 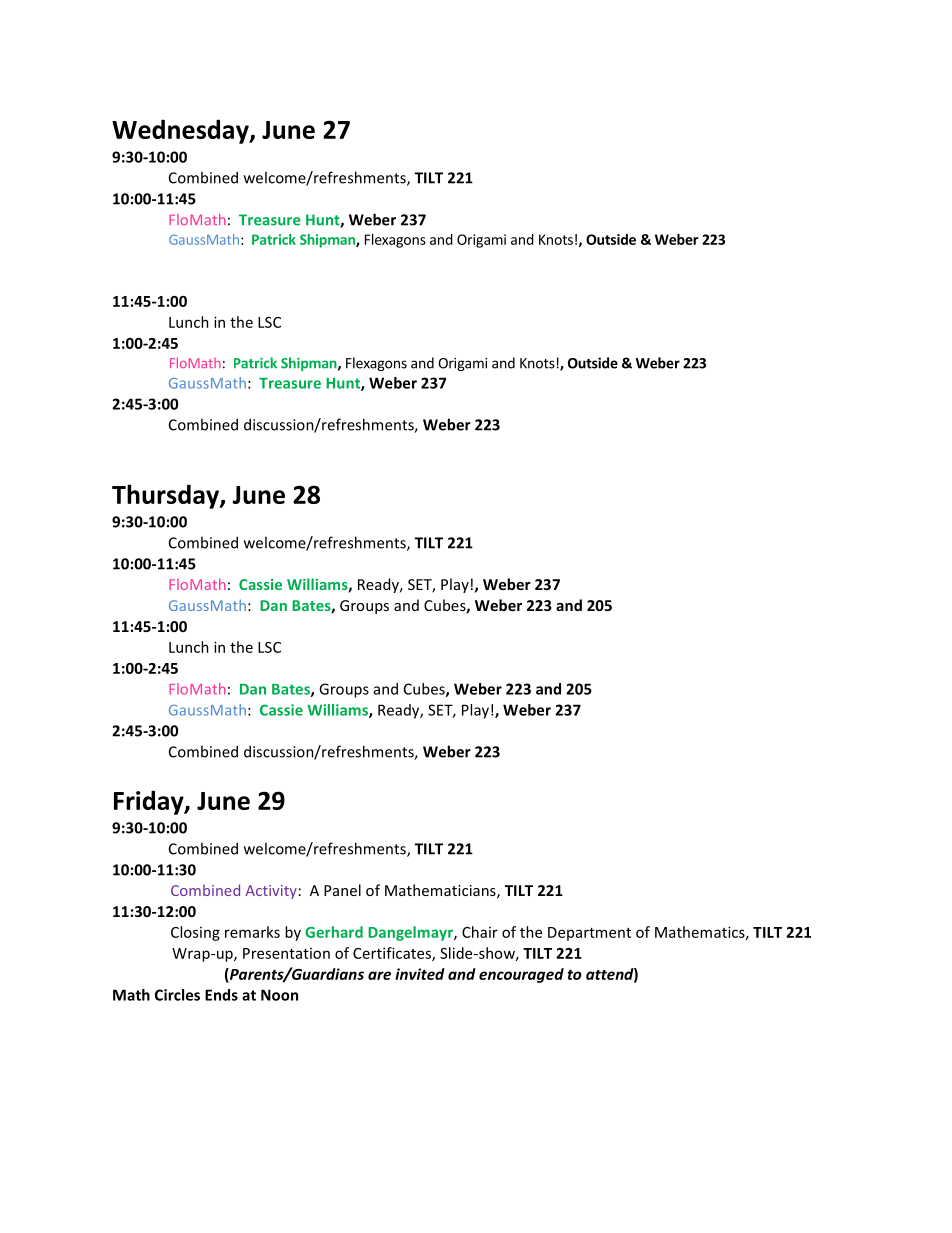 What do you see at coordinates (342, 890) in the document?
I see `Panel` at bounding box center [342, 890].
